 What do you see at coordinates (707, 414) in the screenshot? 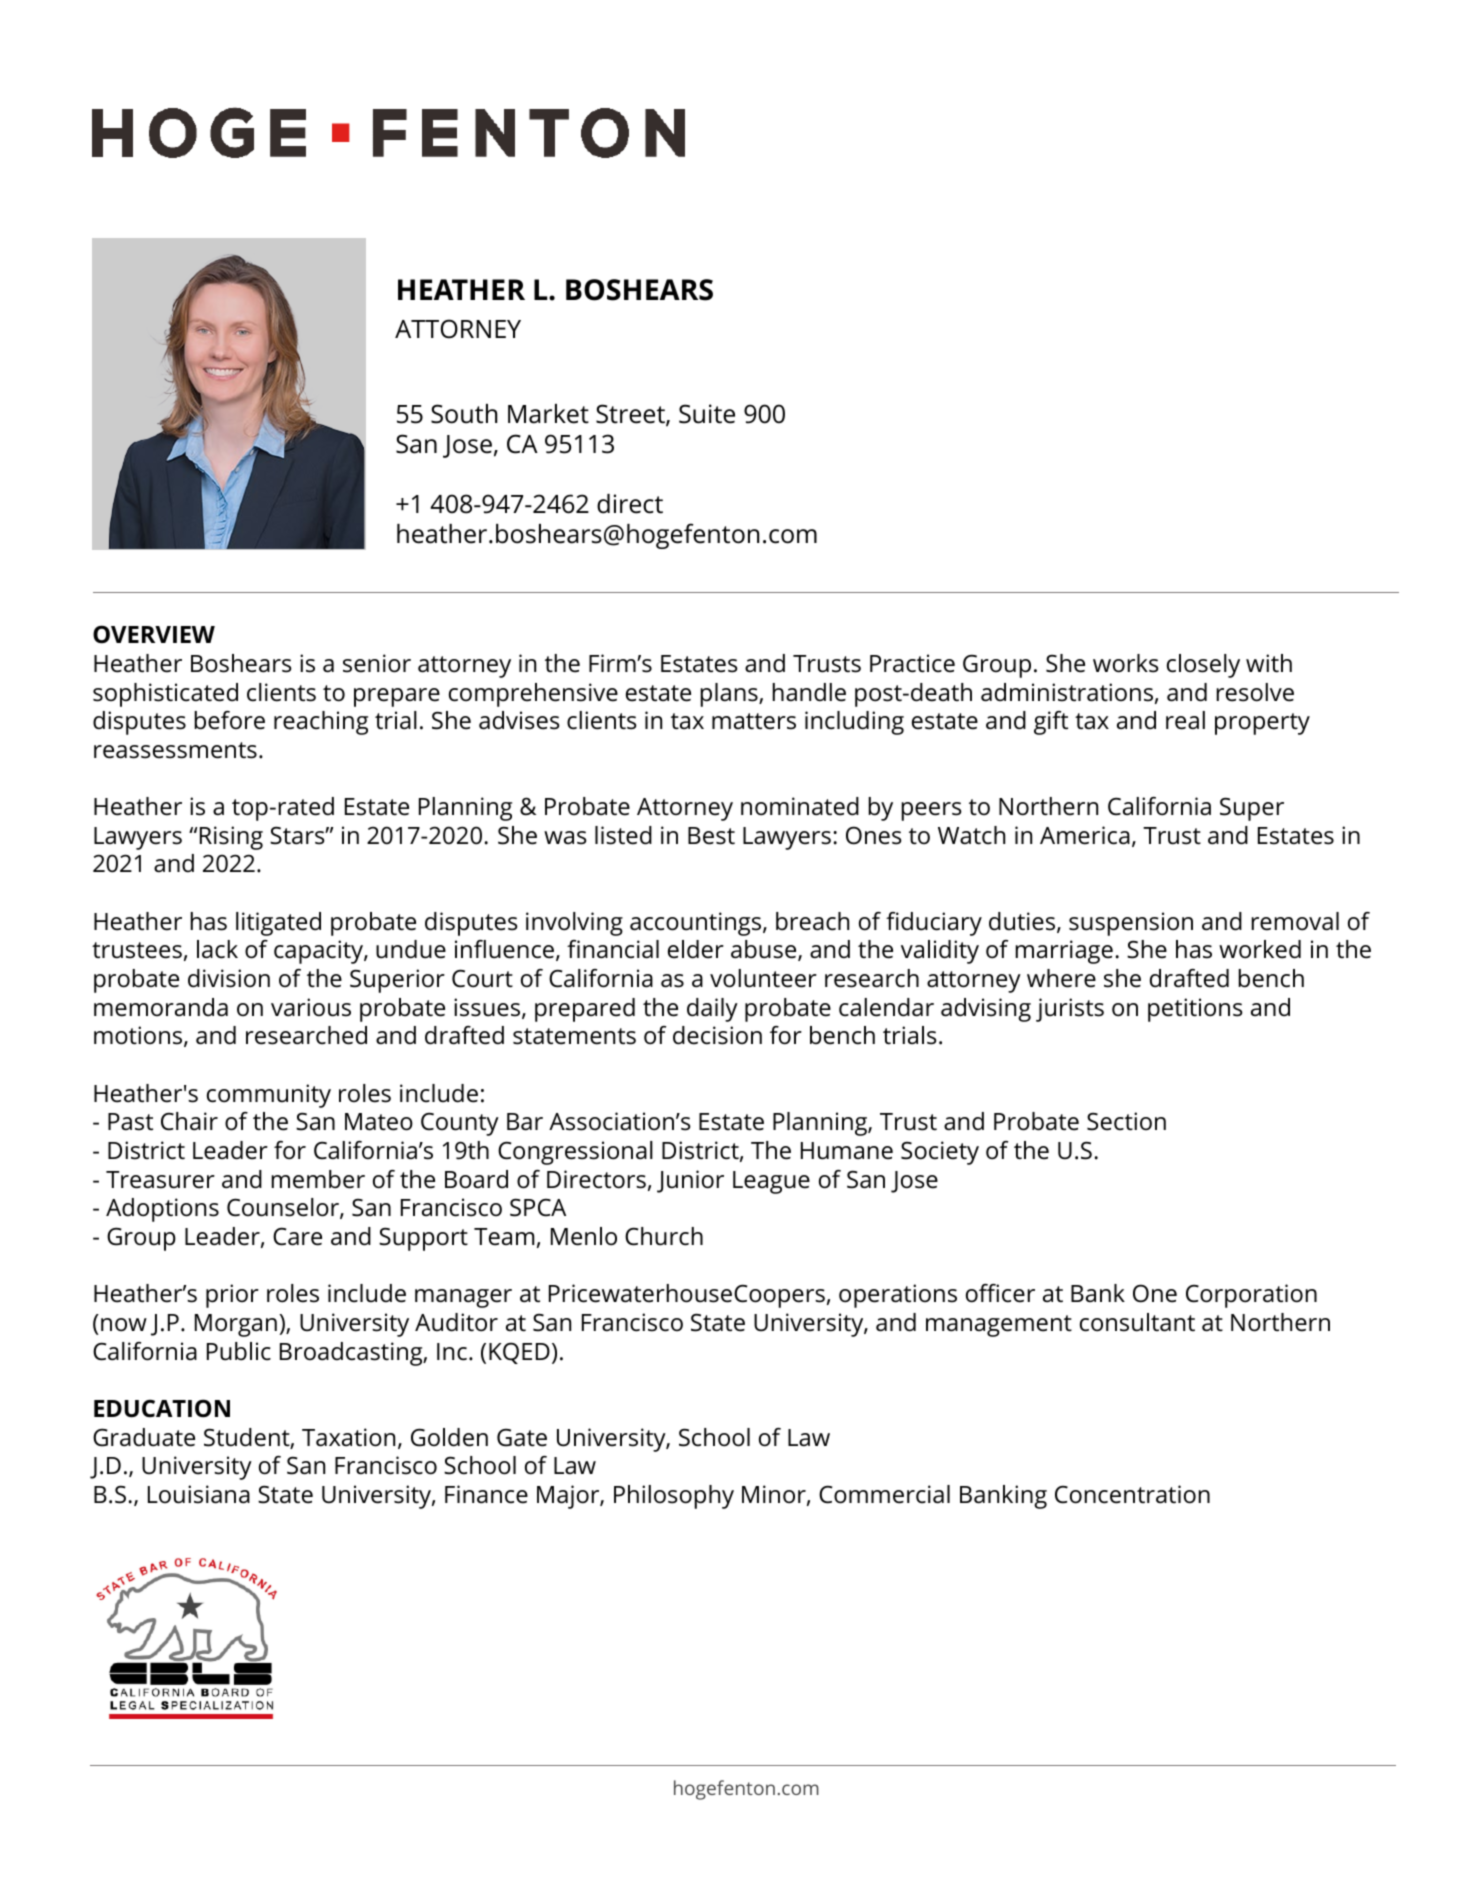
I see `Suite` at bounding box center [707, 414].
